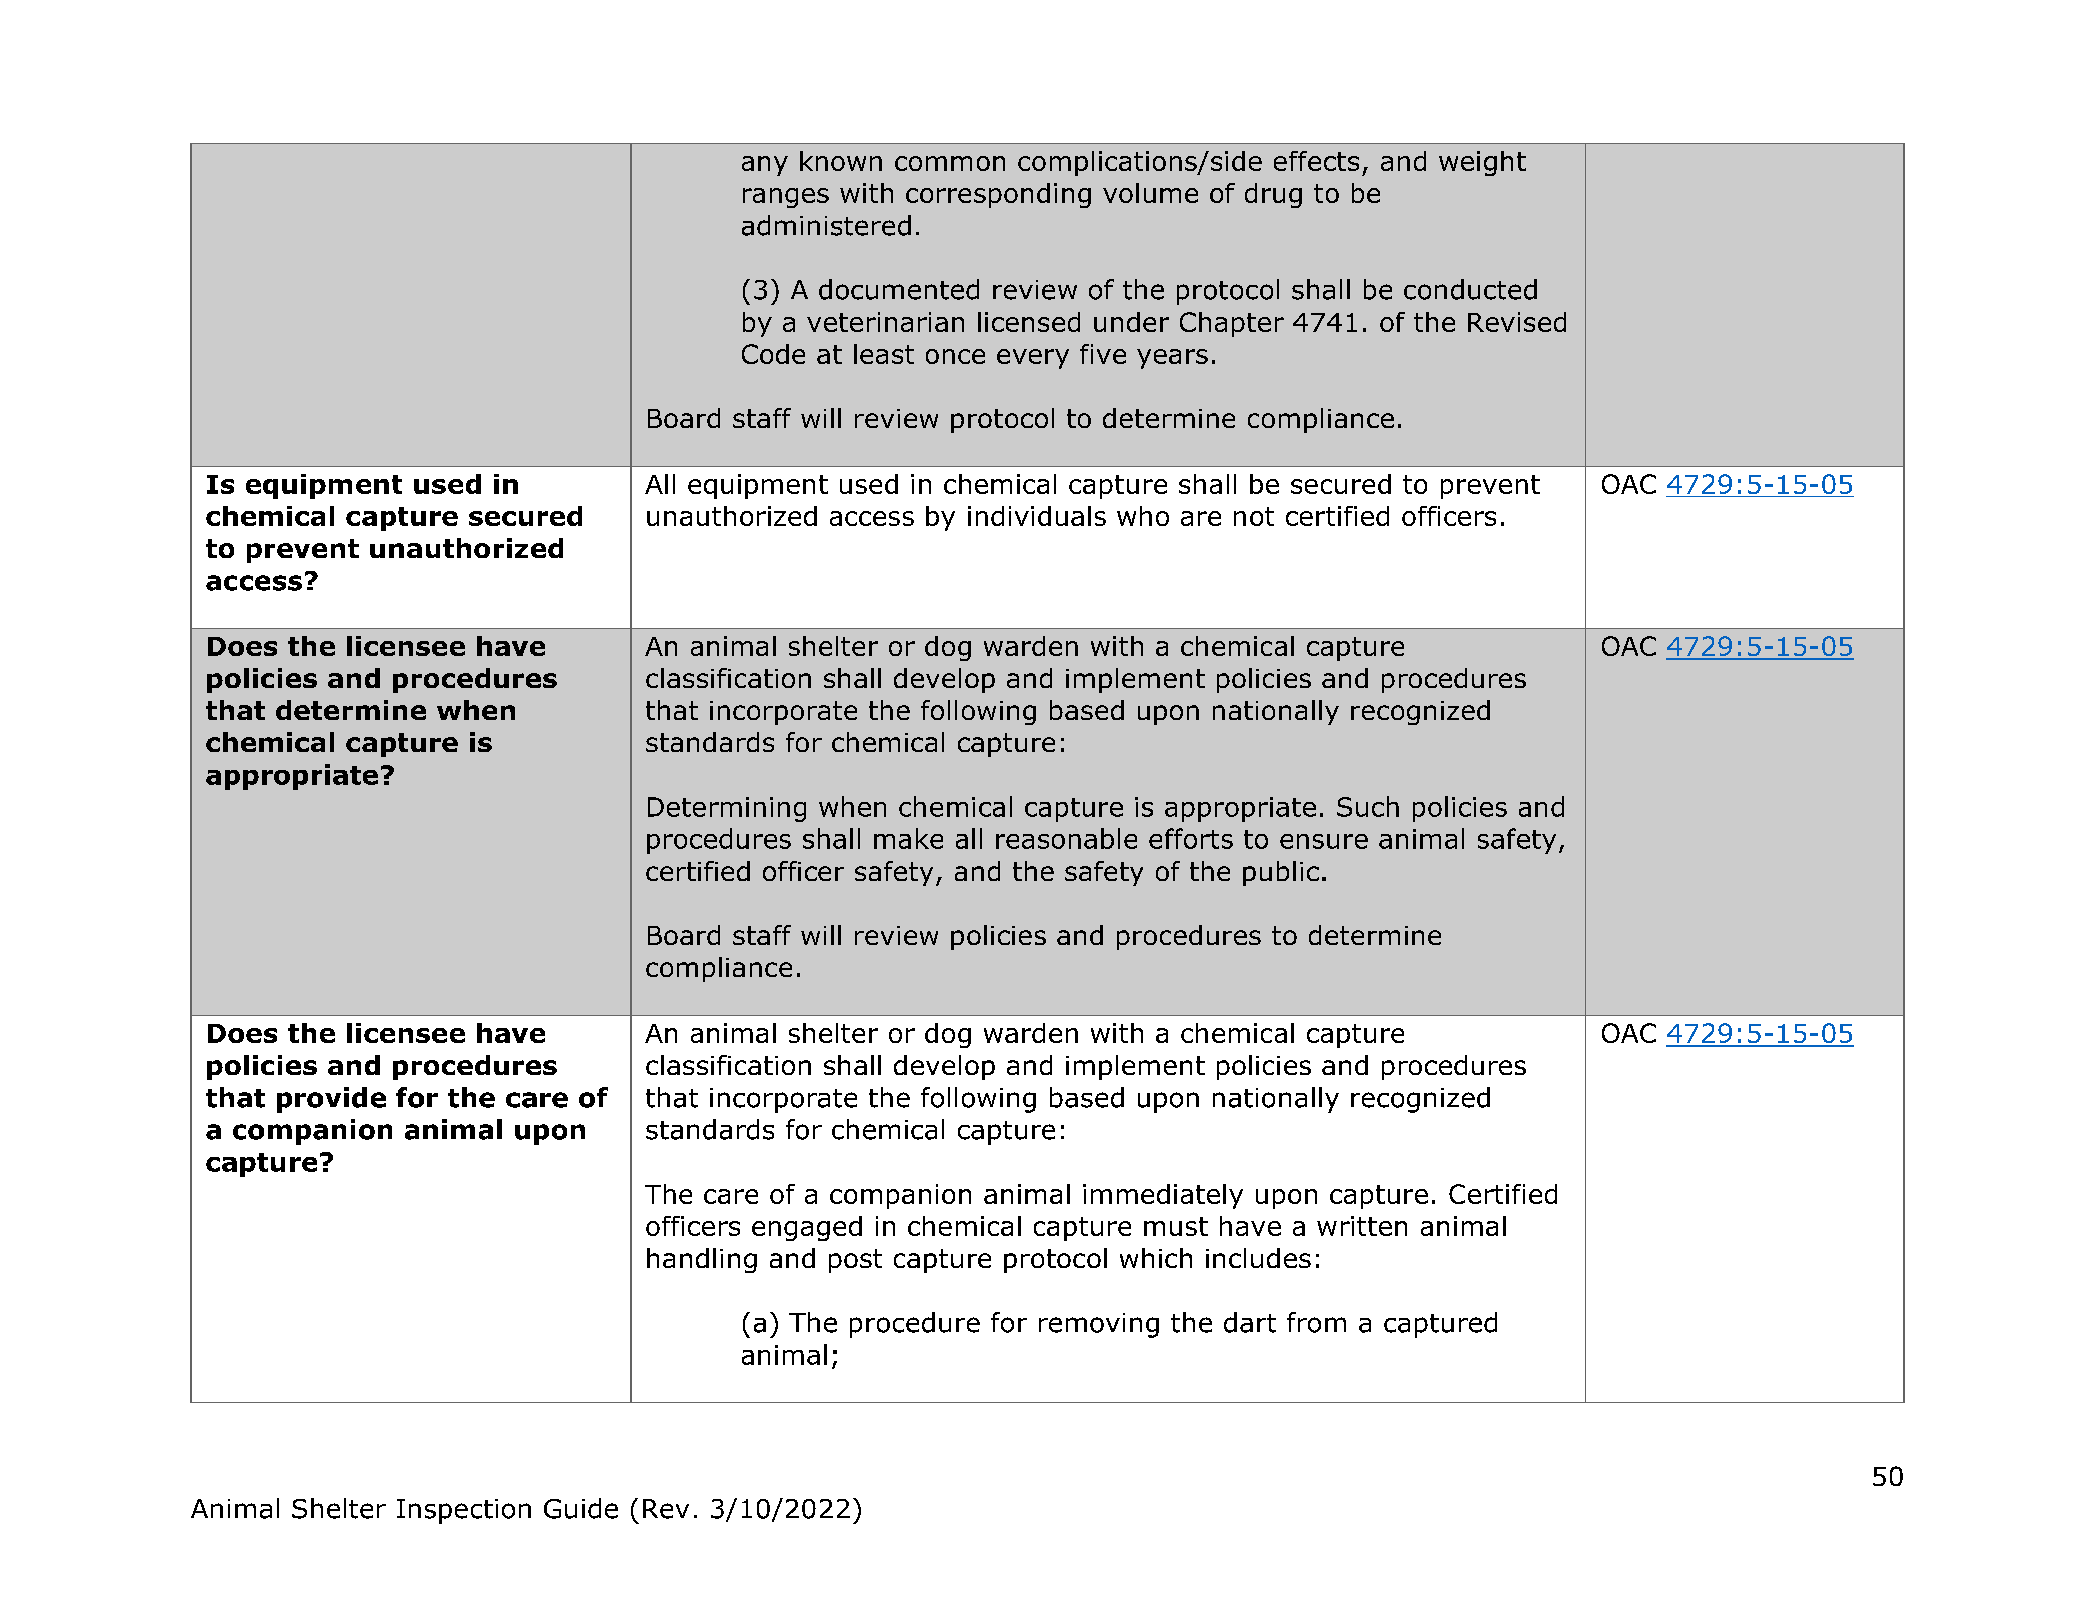 This document has width=2095, height=1619. Describe the element at coordinates (464, 1511) in the document. I see `Inspection` at that location.
